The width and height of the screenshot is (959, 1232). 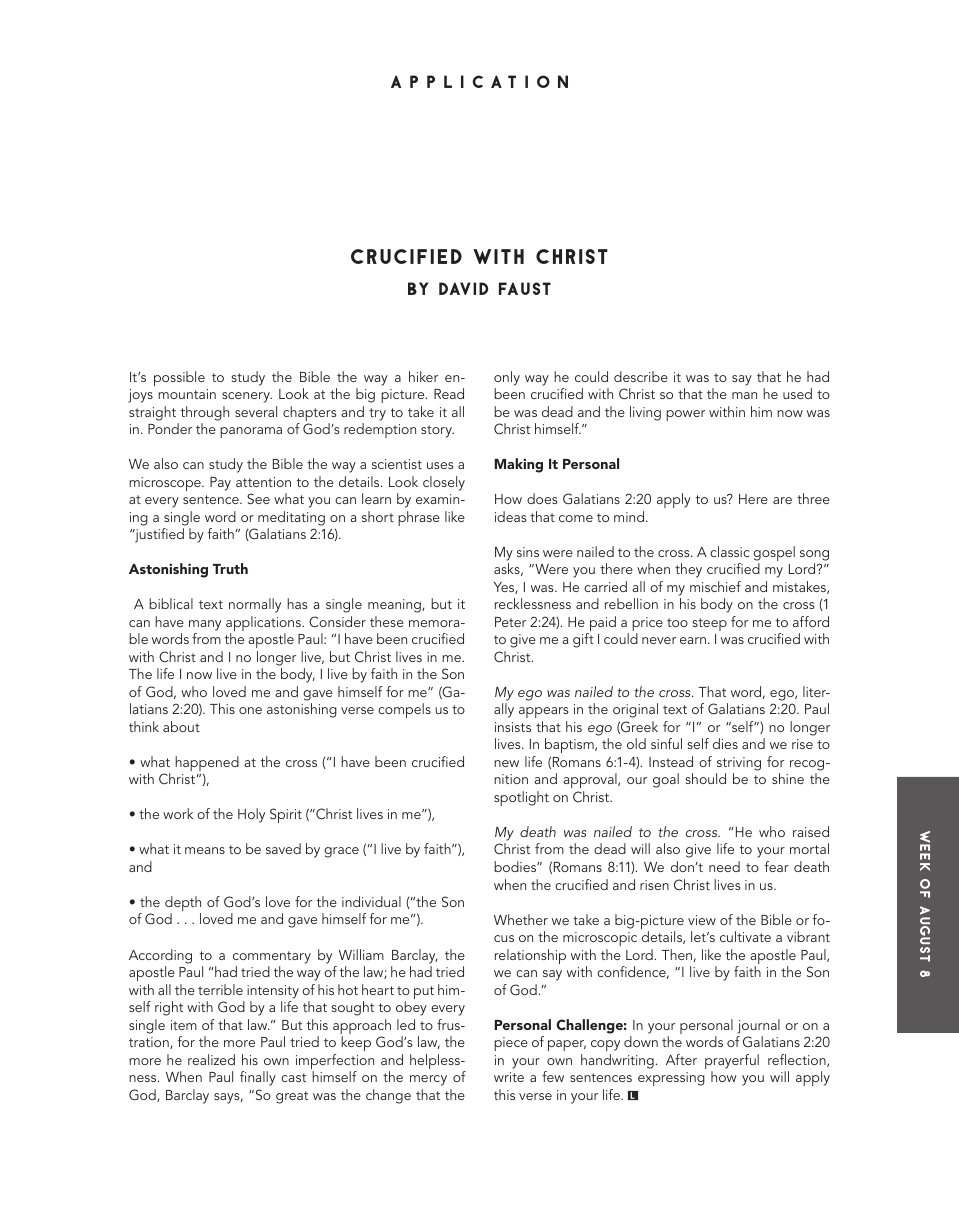 What do you see at coordinates (782, 500) in the screenshot?
I see `are` at bounding box center [782, 500].
